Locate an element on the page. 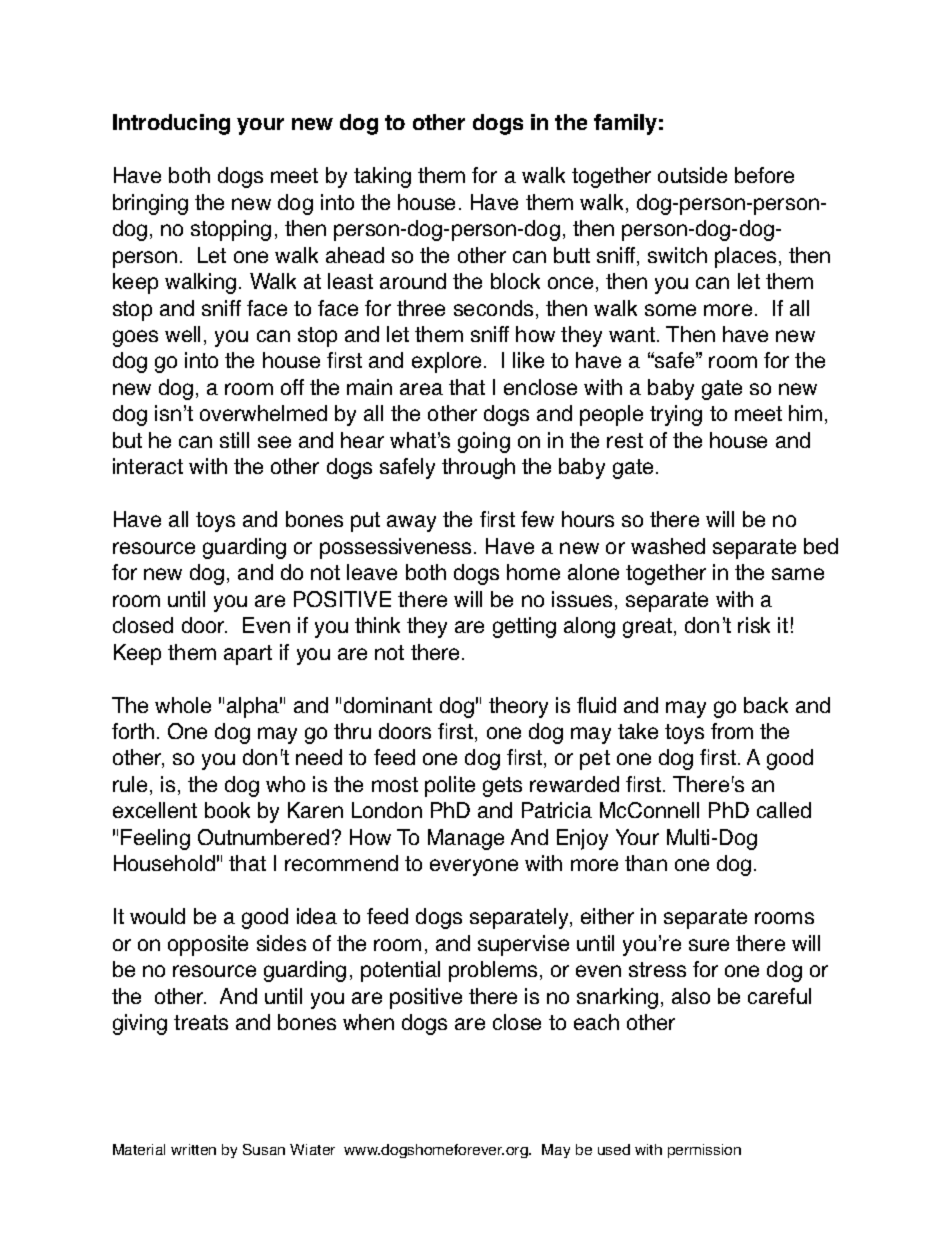 The height and width of the image is (1233, 952). risk is located at coordinates (754, 625).
